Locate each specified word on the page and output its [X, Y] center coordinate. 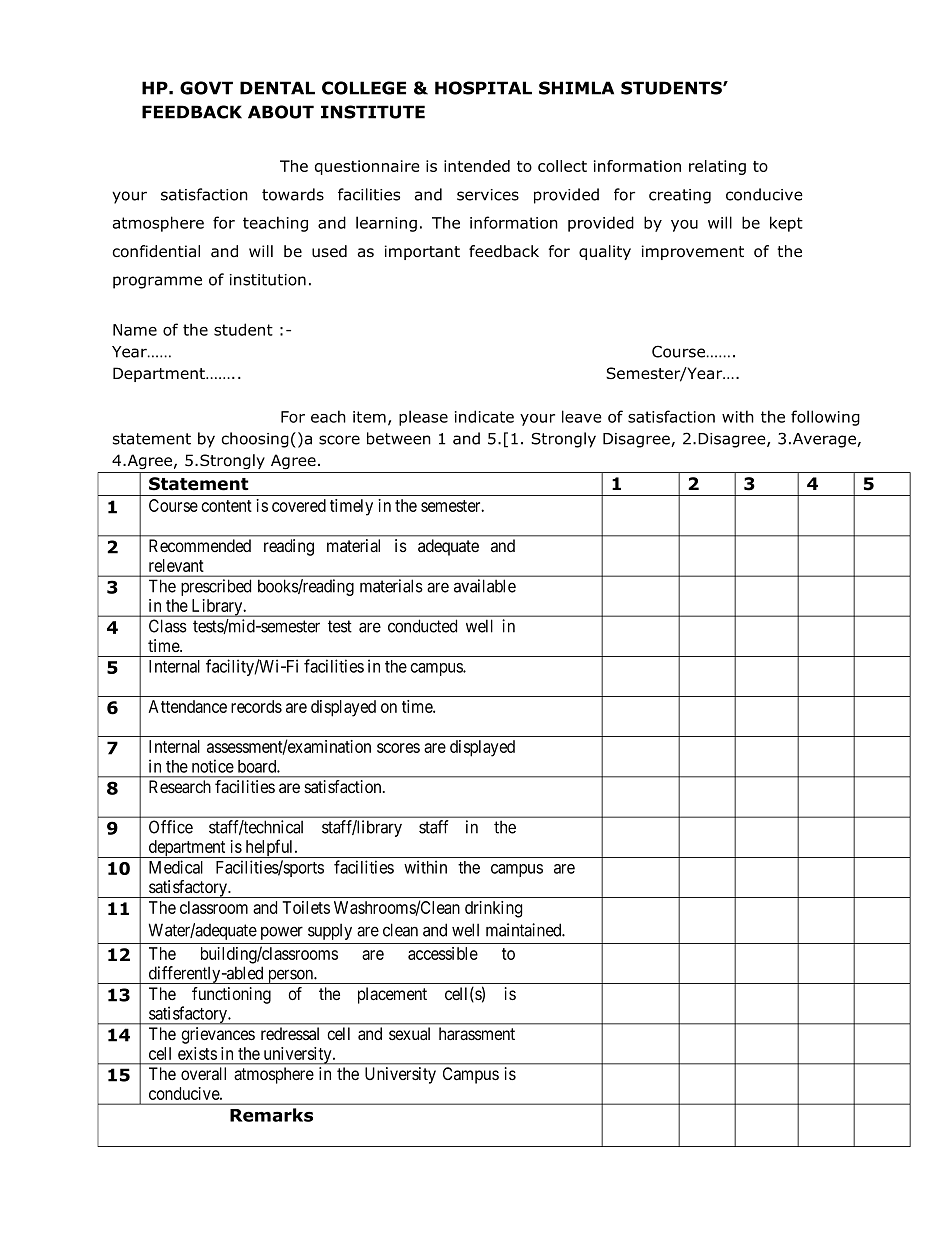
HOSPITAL [483, 88]
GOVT [206, 88]
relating [717, 167]
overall [203, 1074]
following [825, 418]
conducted [422, 626]
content [226, 506]
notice [213, 766]
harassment [477, 1034]
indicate [484, 416]
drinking [493, 909]
